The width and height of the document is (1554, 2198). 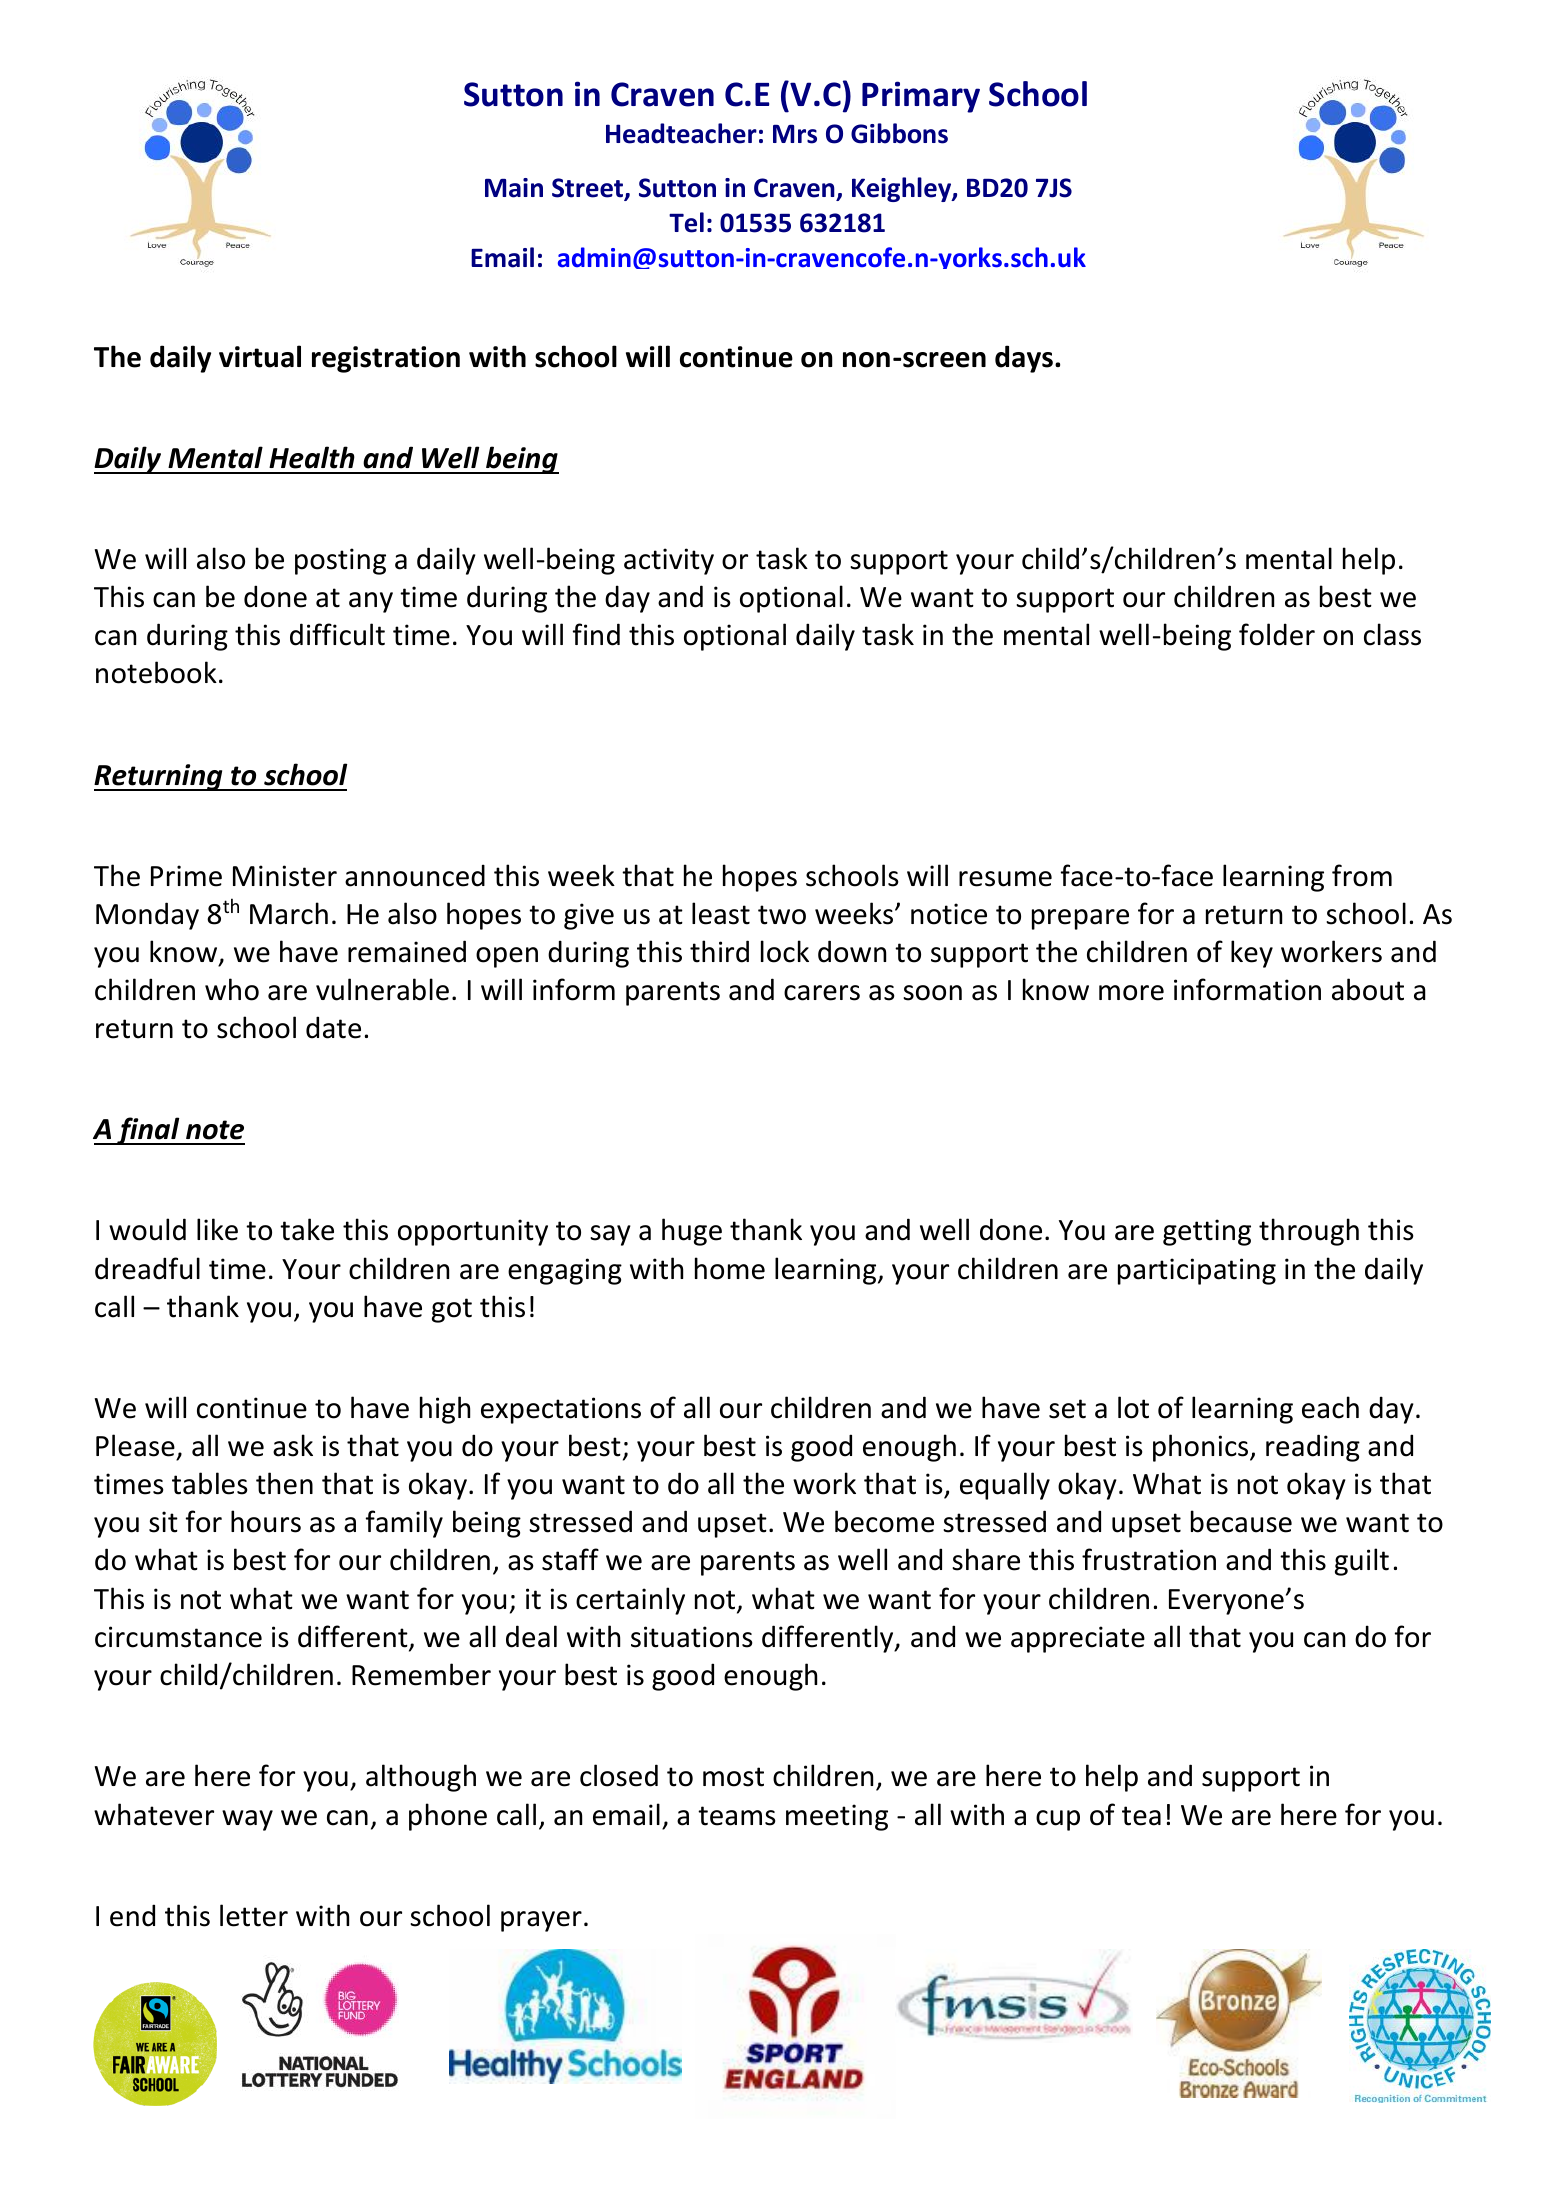 I want to click on virtual, so click(x=260, y=356).
